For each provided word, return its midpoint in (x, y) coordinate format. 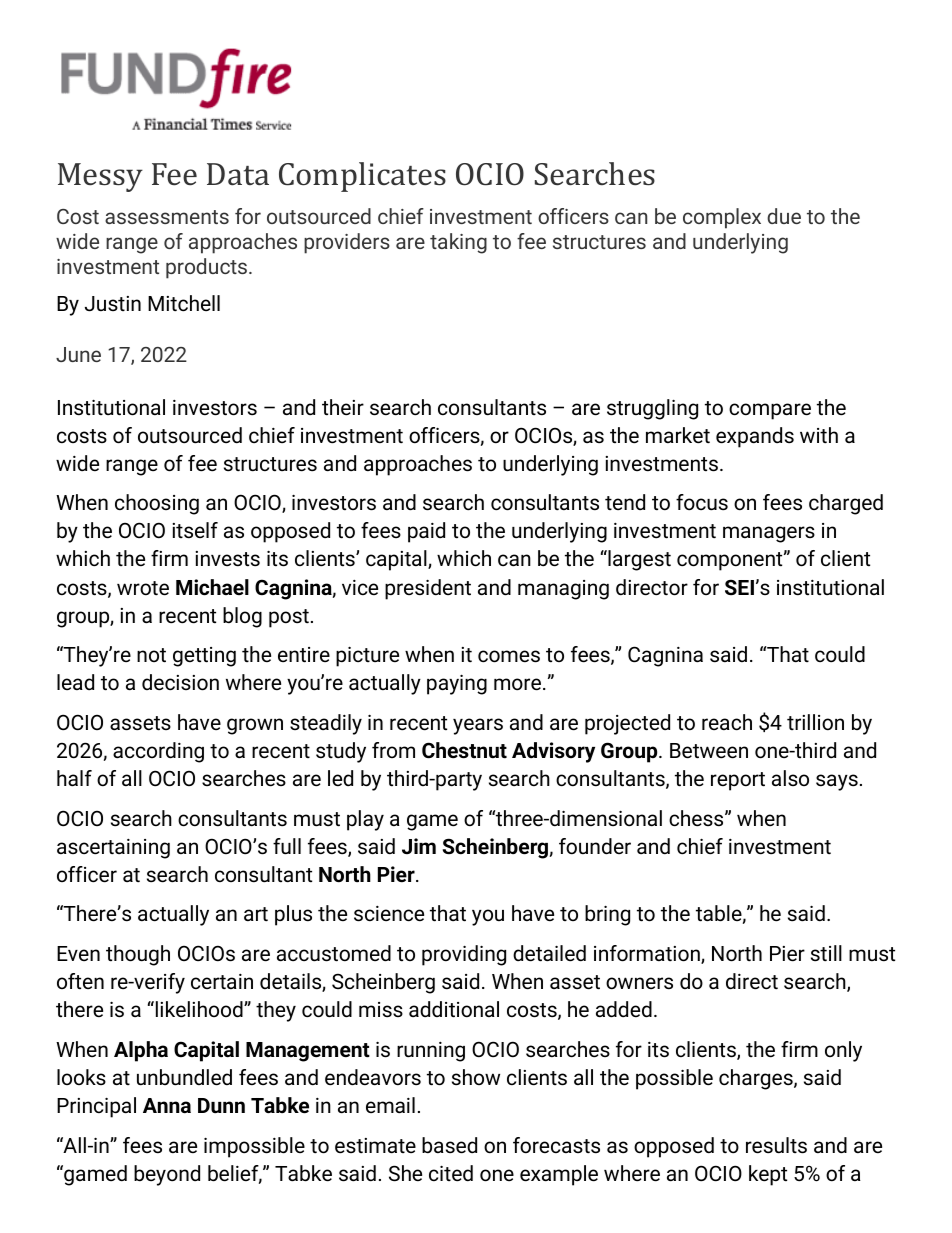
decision (180, 682)
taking (458, 243)
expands (755, 437)
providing (464, 955)
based (449, 1145)
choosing (157, 504)
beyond (167, 1175)
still (826, 953)
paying (457, 685)
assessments (167, 217)
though (138, 955)
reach (727, 722)
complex (722, 218)
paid (426, 532)
